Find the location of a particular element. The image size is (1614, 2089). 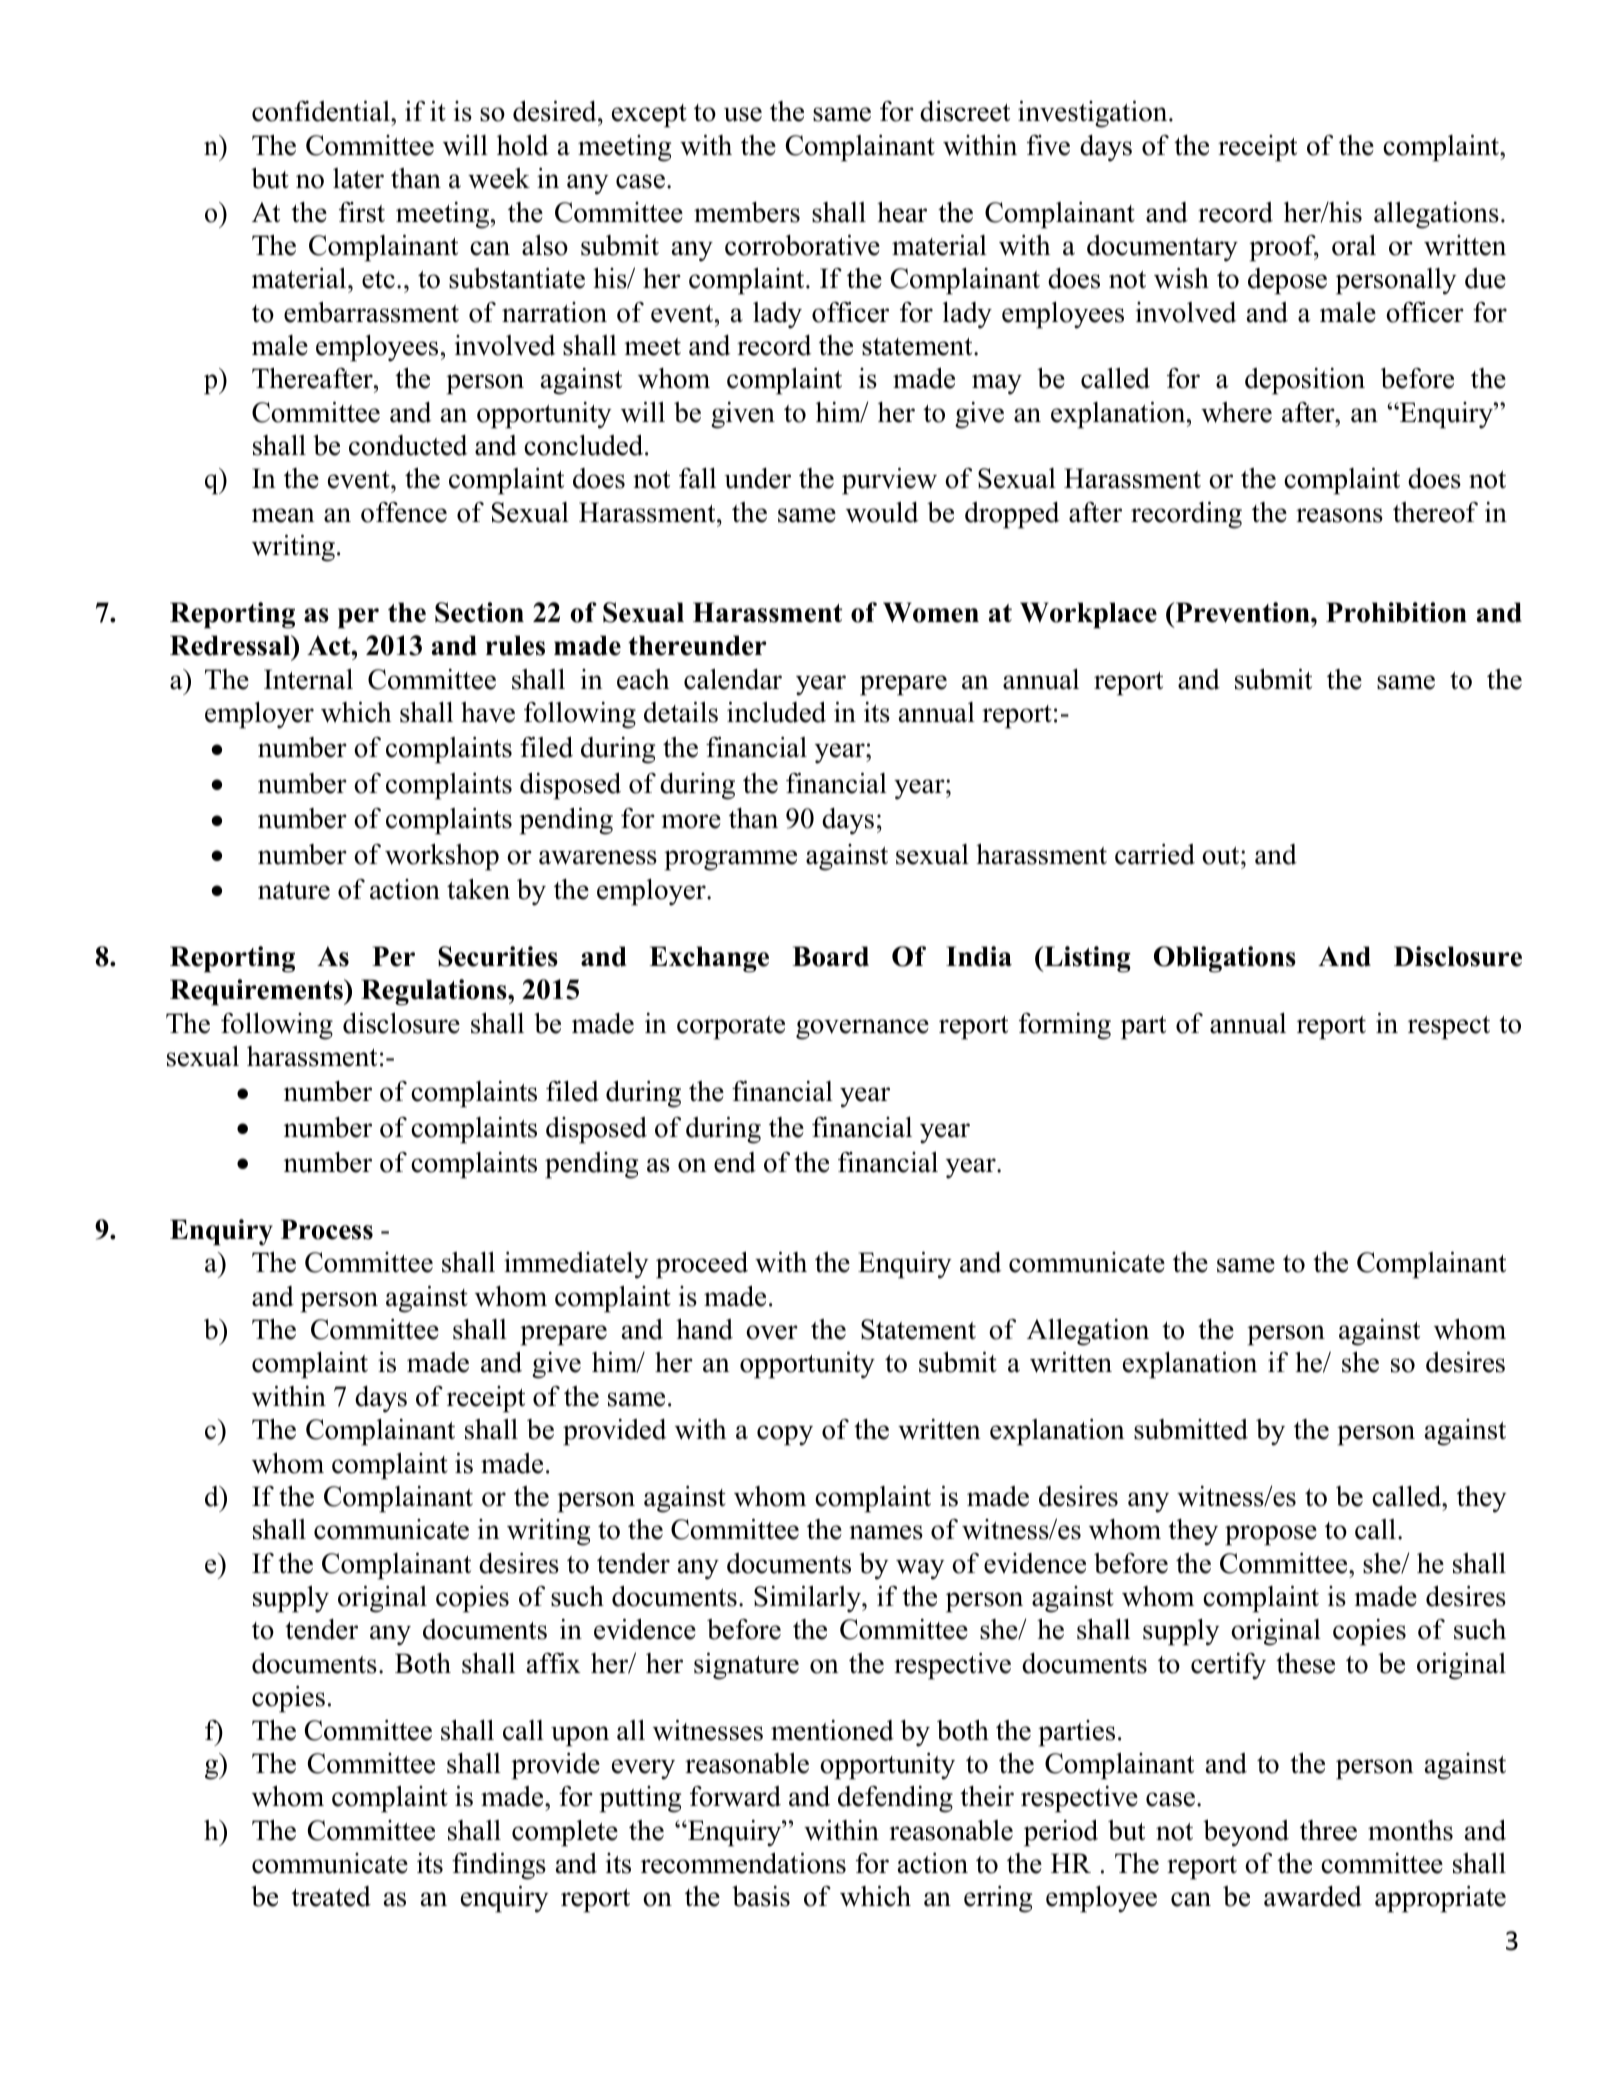

Regulations is located at coordinates (435, 992).
